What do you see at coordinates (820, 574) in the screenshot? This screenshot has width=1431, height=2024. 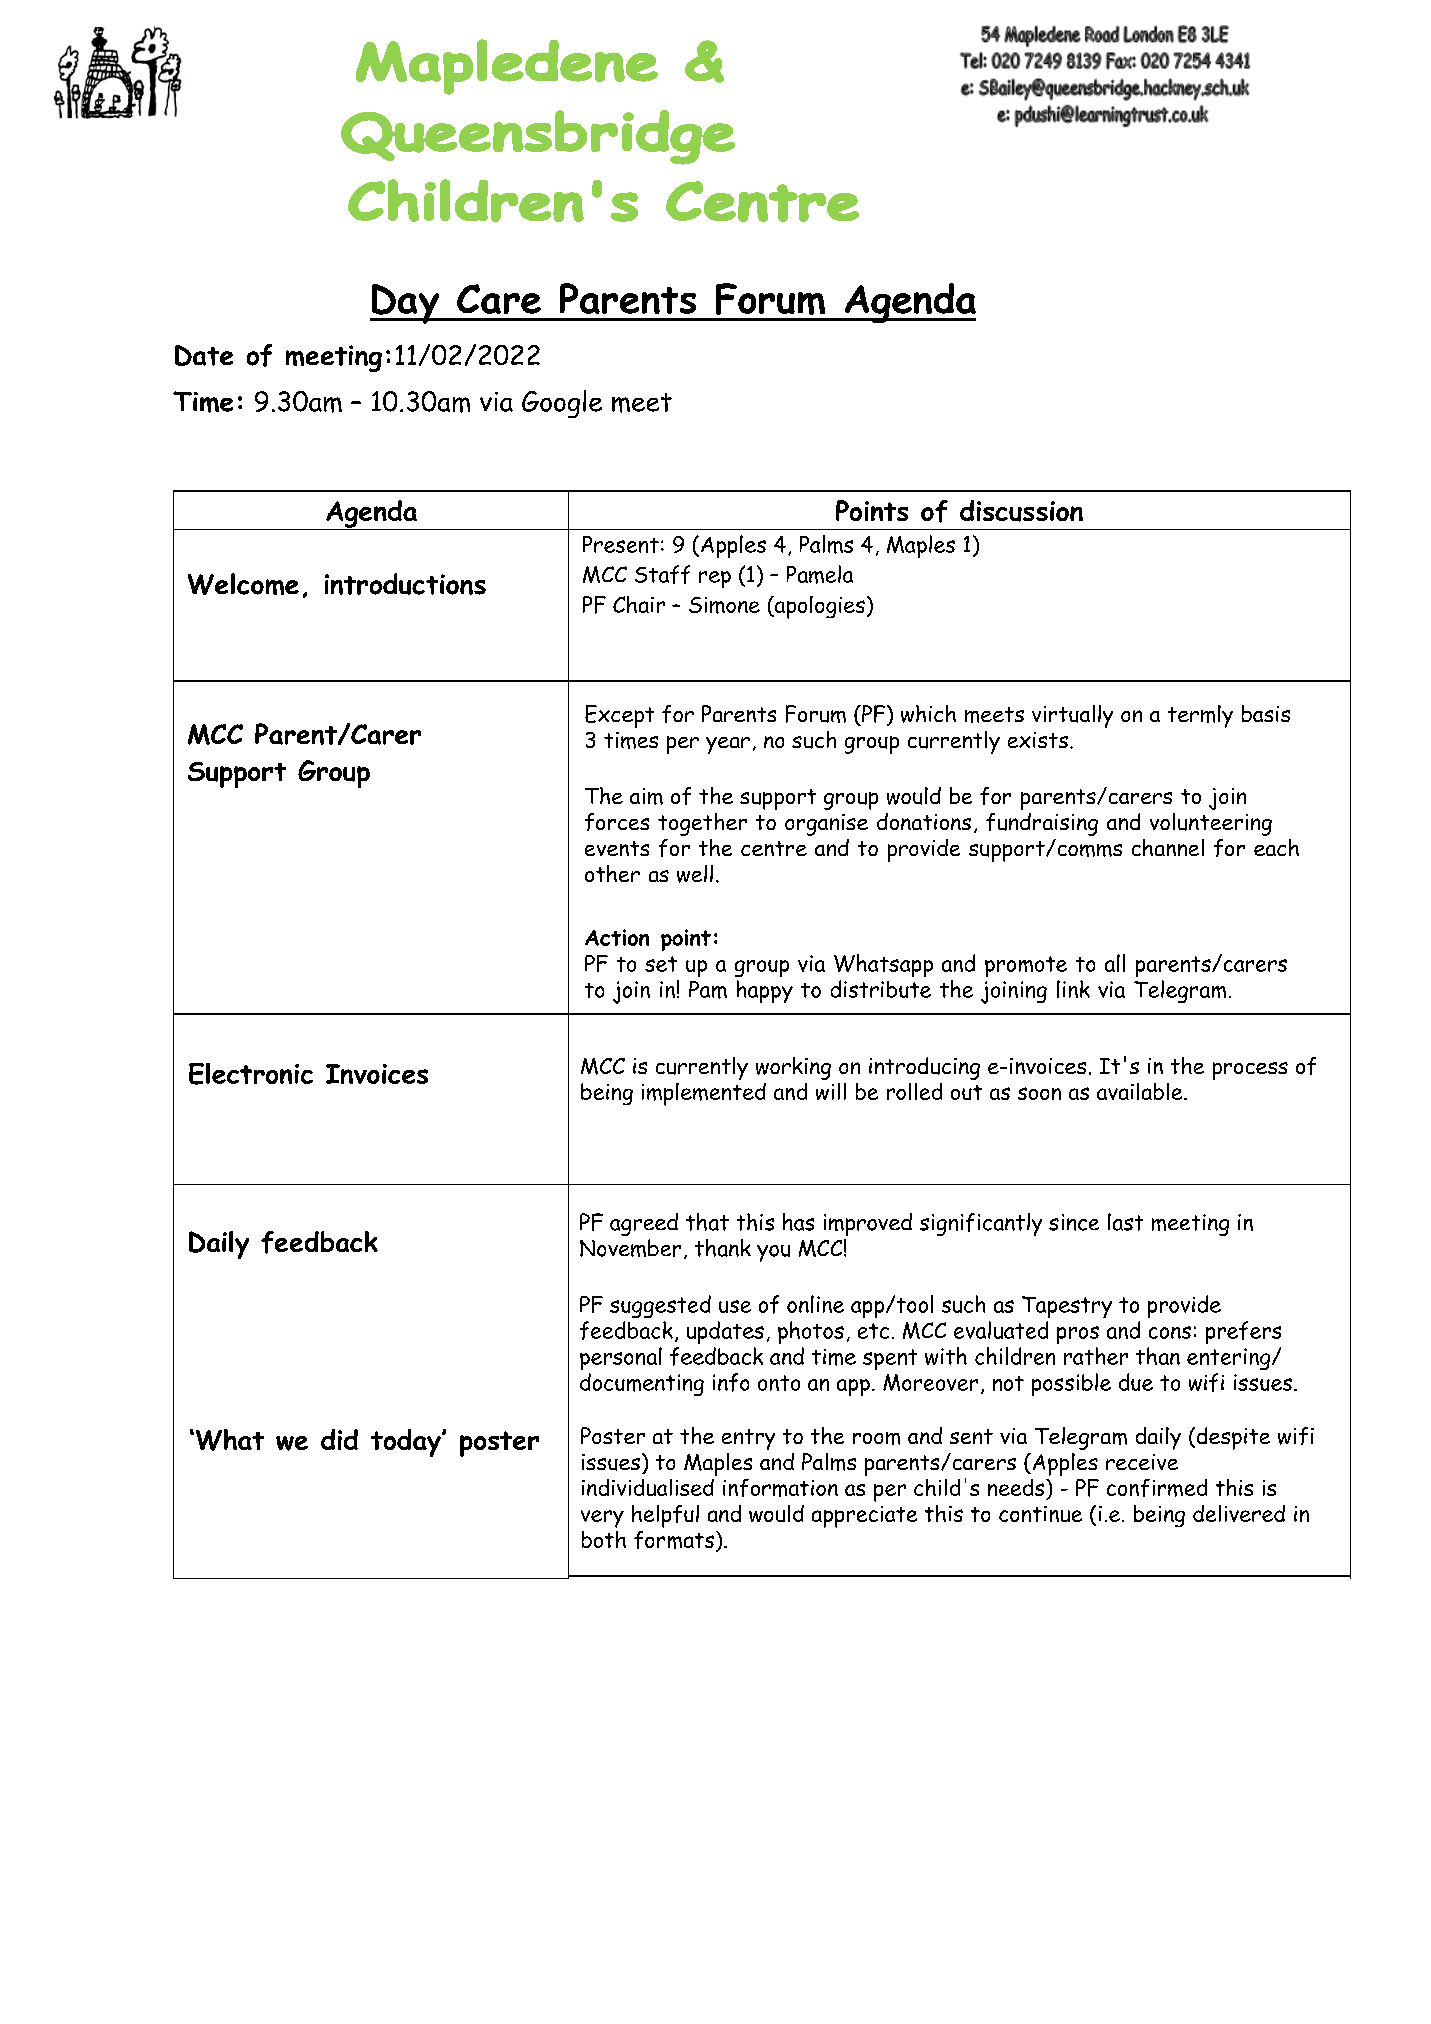 I see `Pamela` at bounding box center [820, 574].
